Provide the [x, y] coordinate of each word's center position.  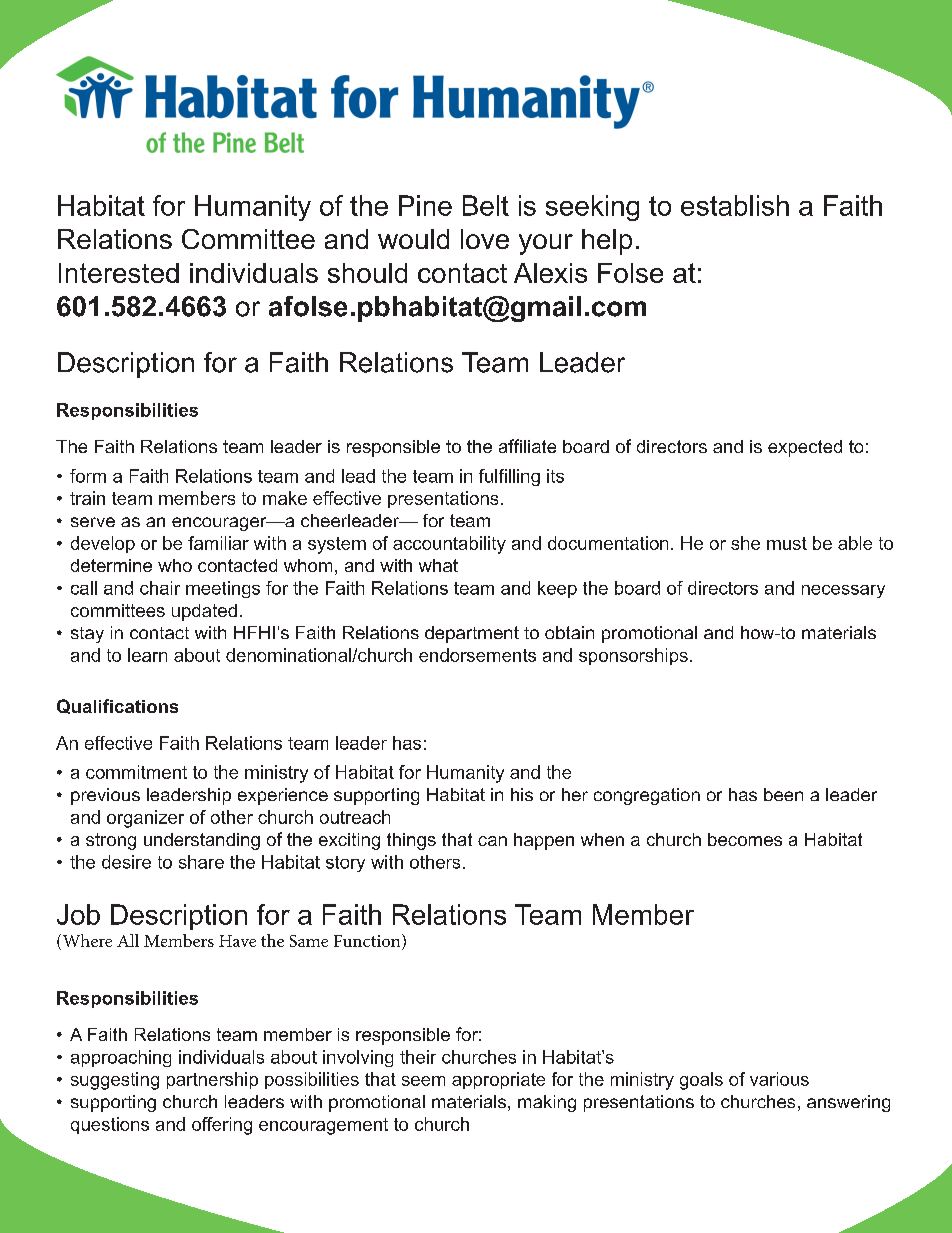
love [485, 239]
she [745, 543]
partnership [212, 1080]
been [783, 794]
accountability [449, 545]
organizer [145, 819]
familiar [218, 543]
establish [735, 205]
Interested [119, 273]
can [492, 841]
